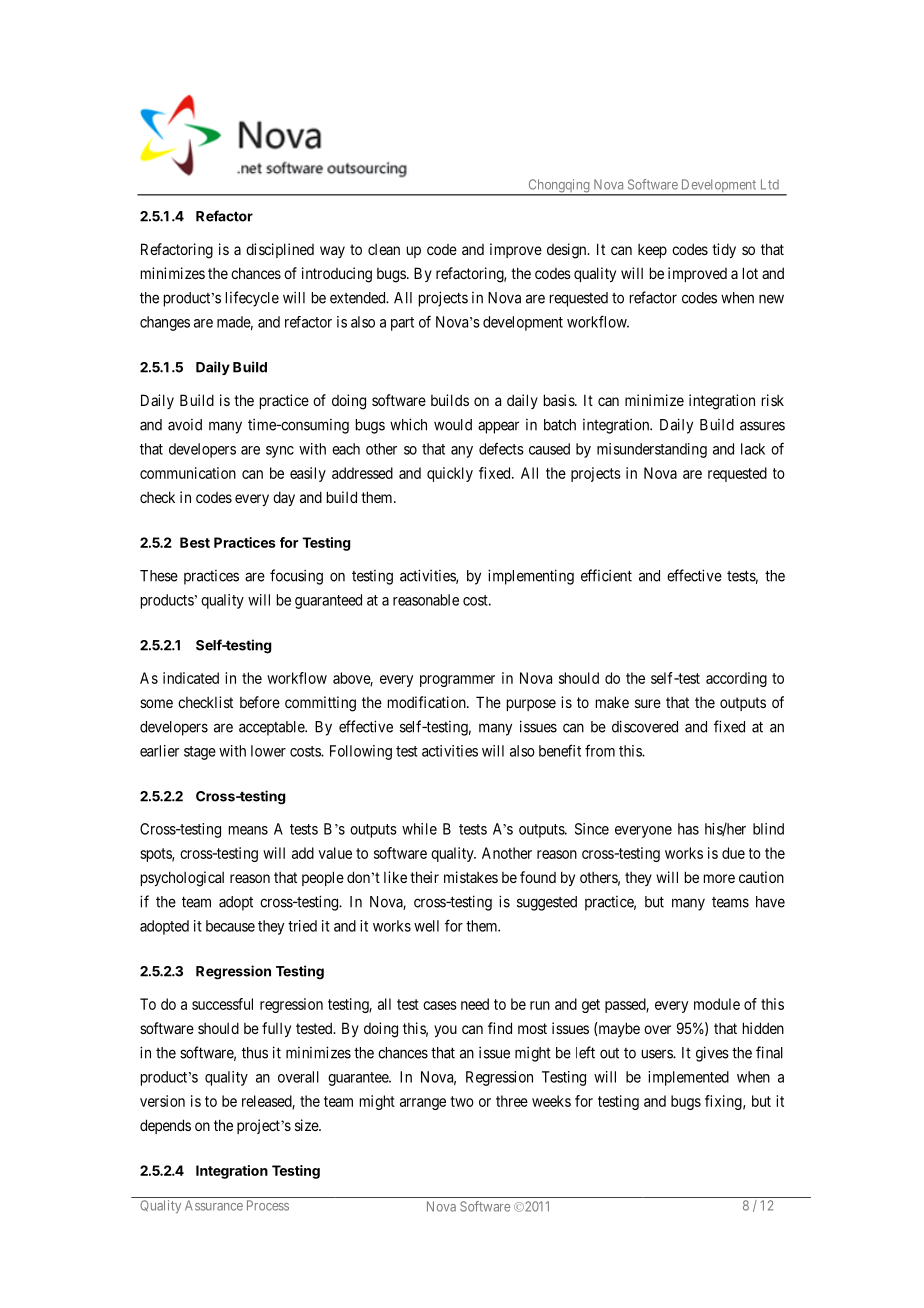  I want to click on clean, so click(384, 249).
